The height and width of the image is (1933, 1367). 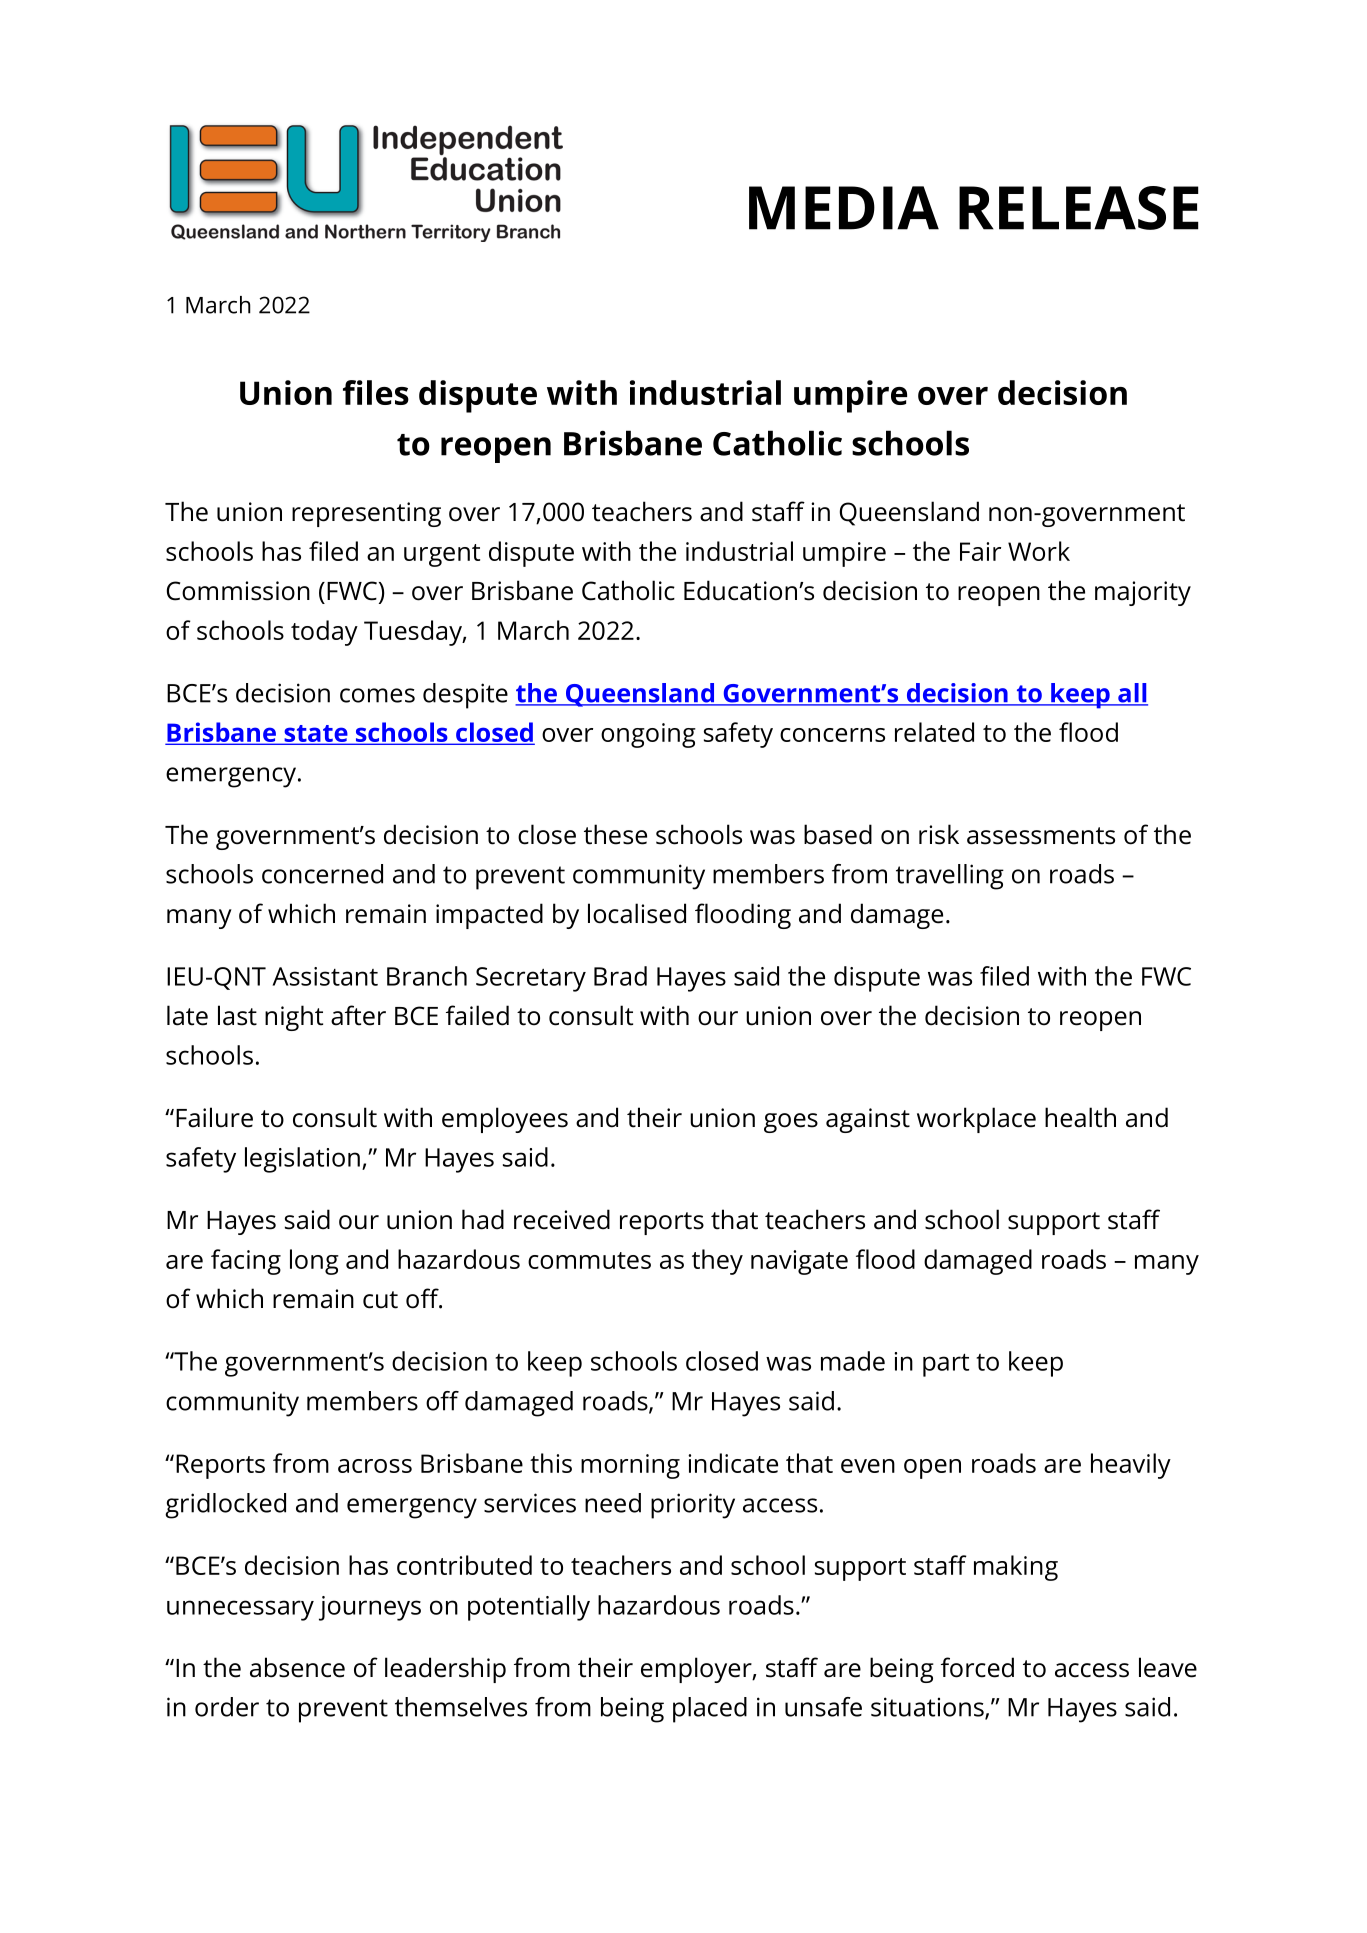 I want to click on assessments, so click(x=1041, y=836).
